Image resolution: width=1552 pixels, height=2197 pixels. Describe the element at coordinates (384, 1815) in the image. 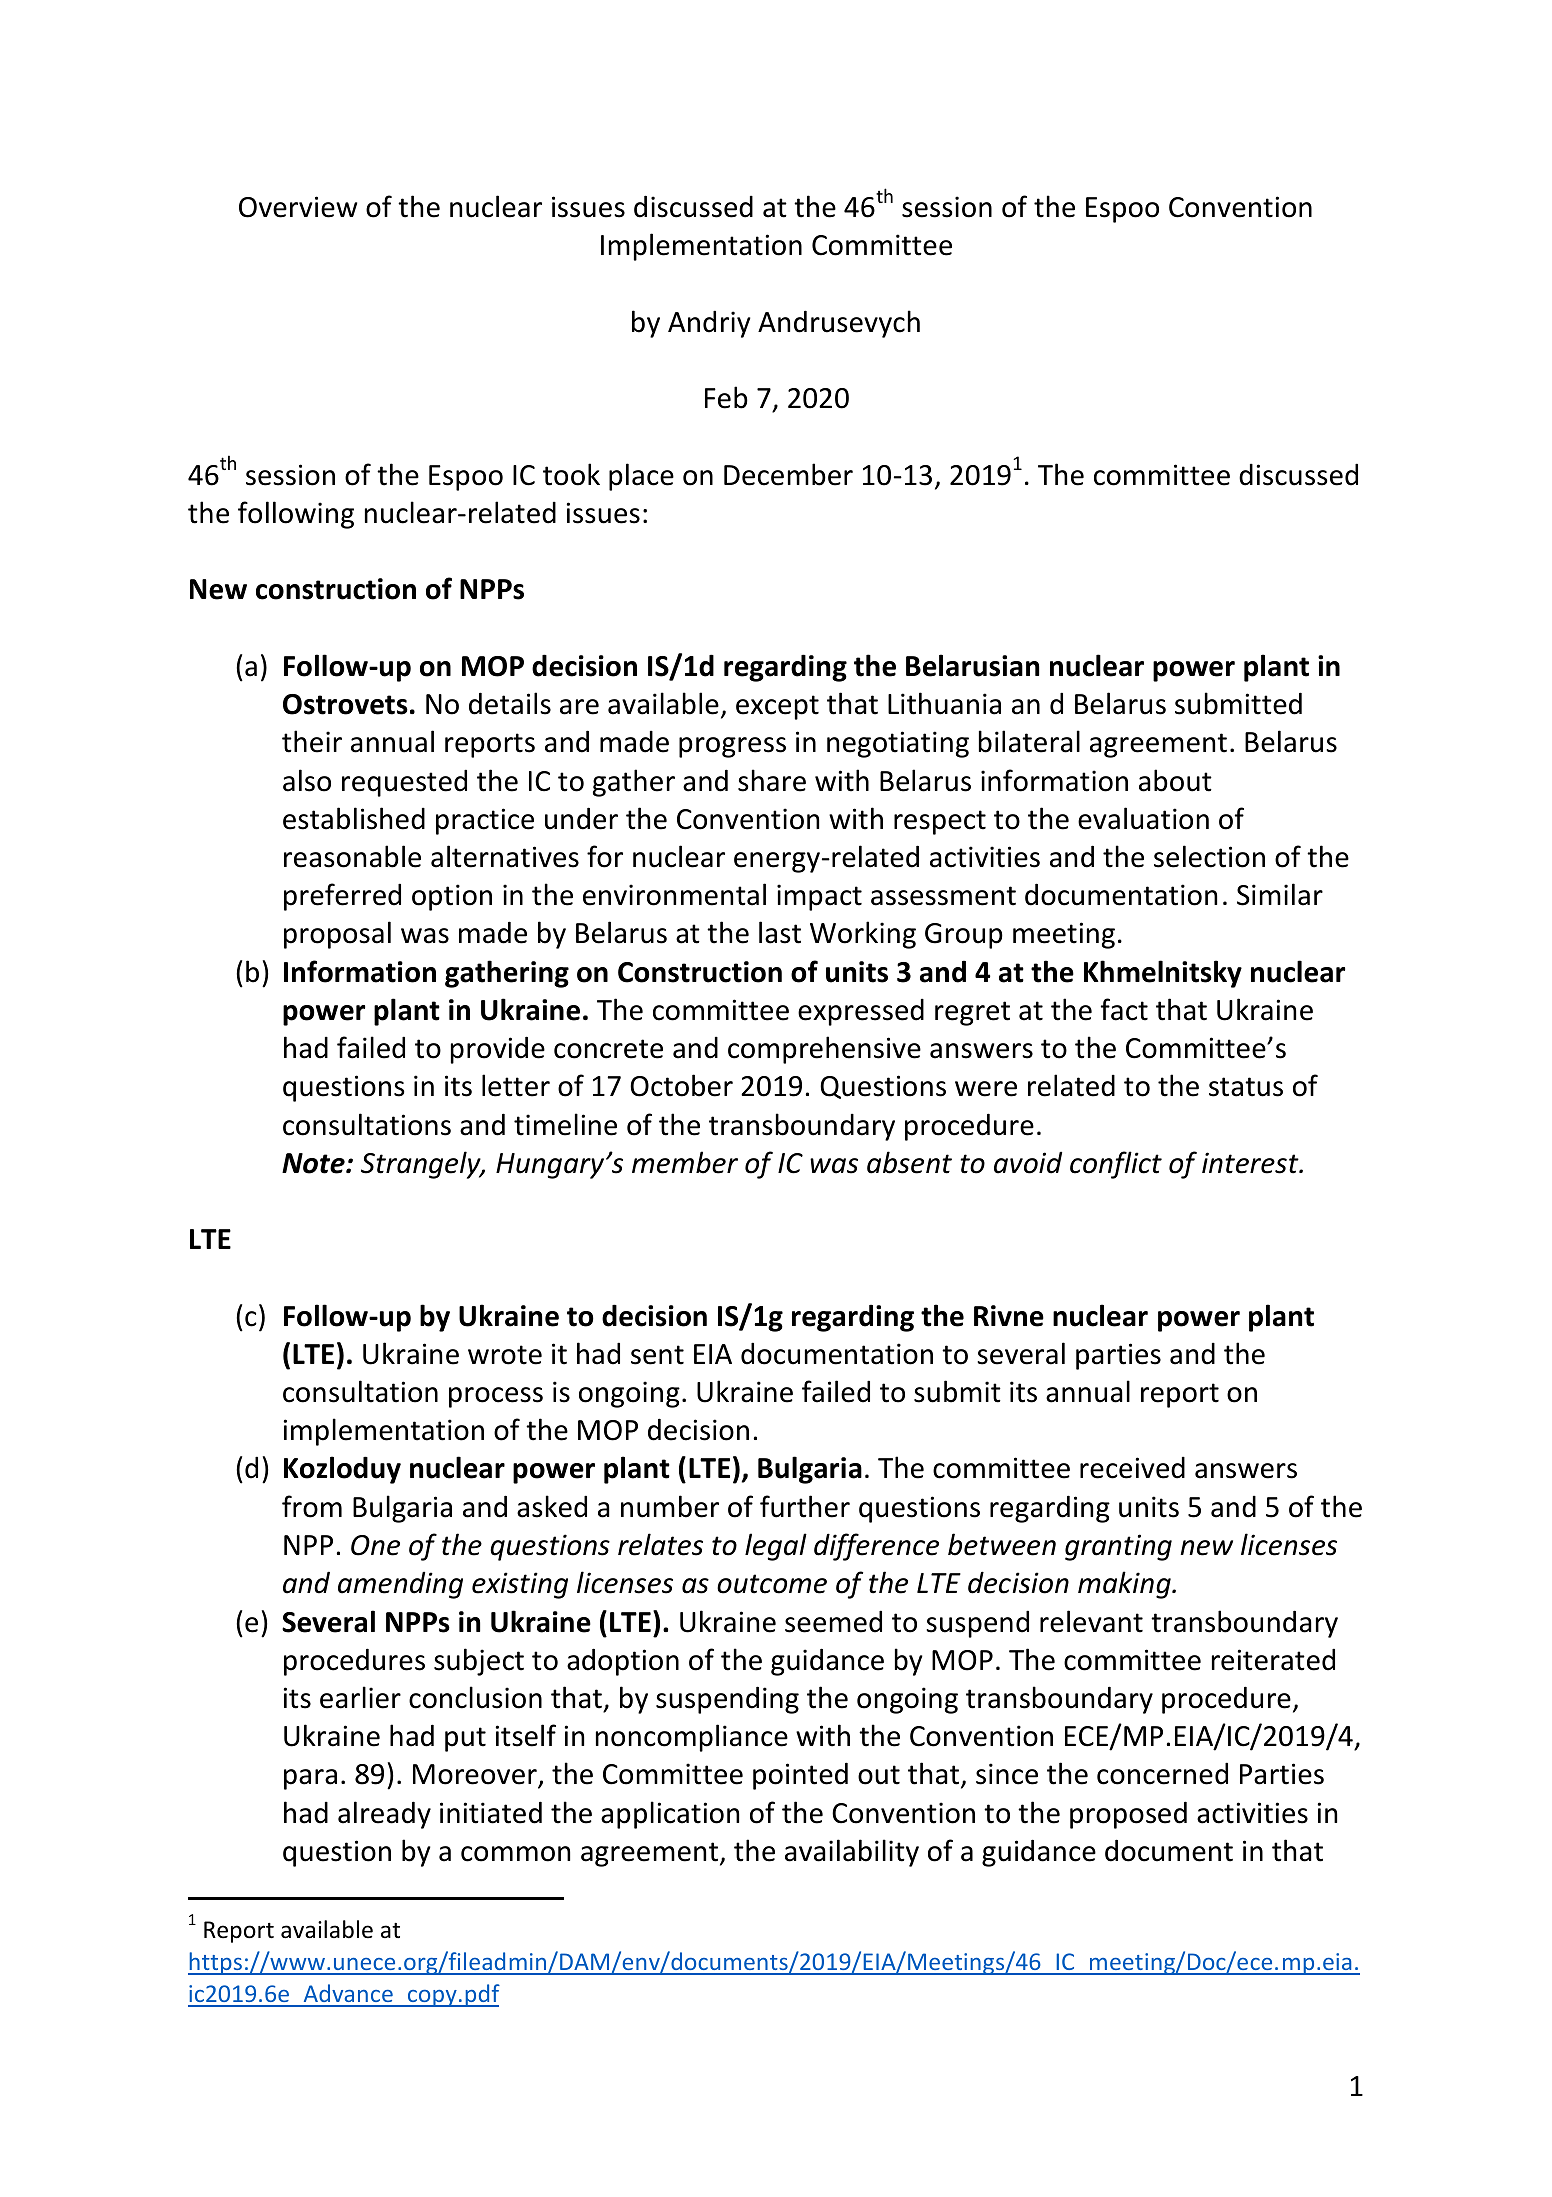

I see `already` at that location.
